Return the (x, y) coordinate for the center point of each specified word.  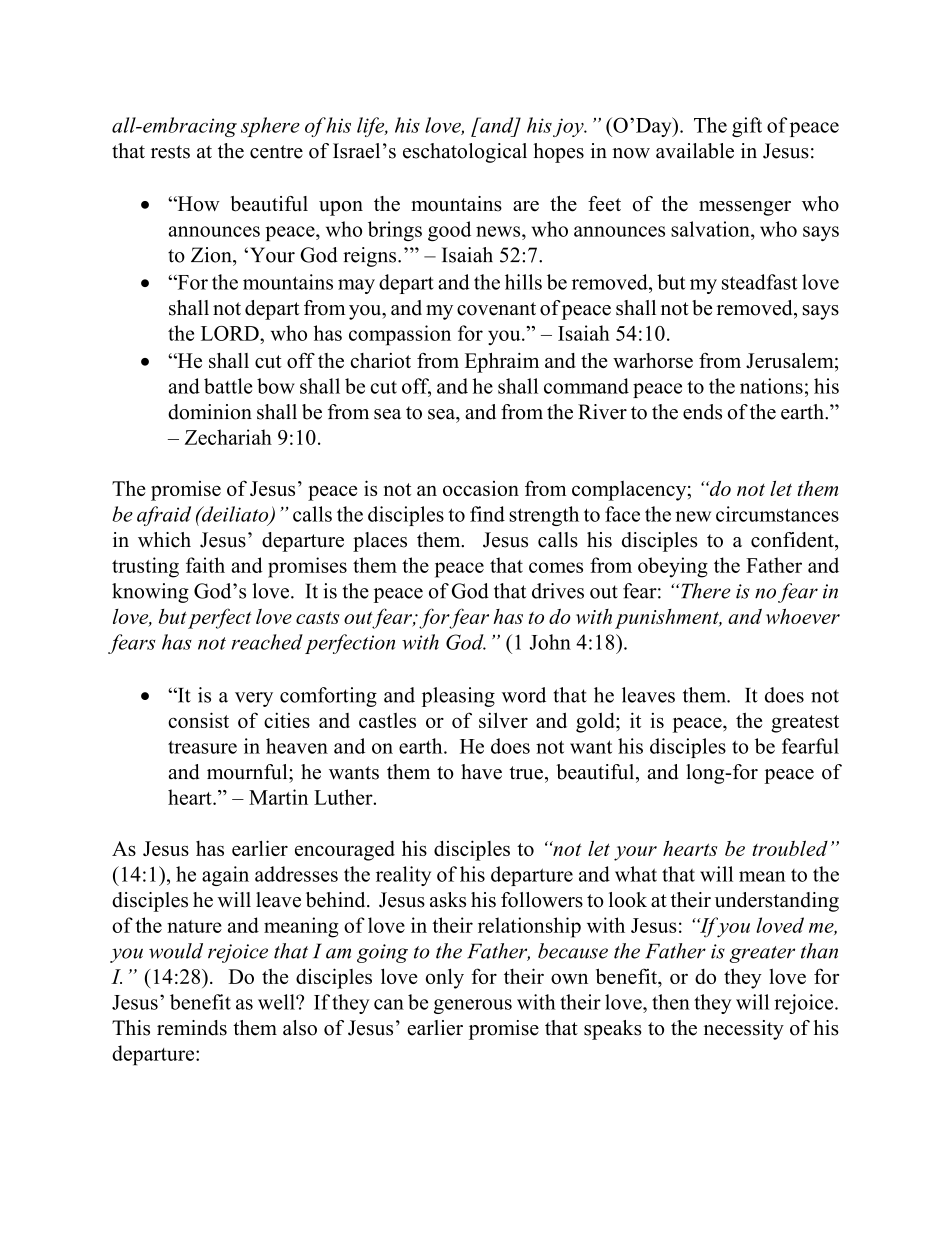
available (695, 151)
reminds (192, 1028)
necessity (744, 1030)
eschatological (465, 153)
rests (170, 152)
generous (473, 1006)
